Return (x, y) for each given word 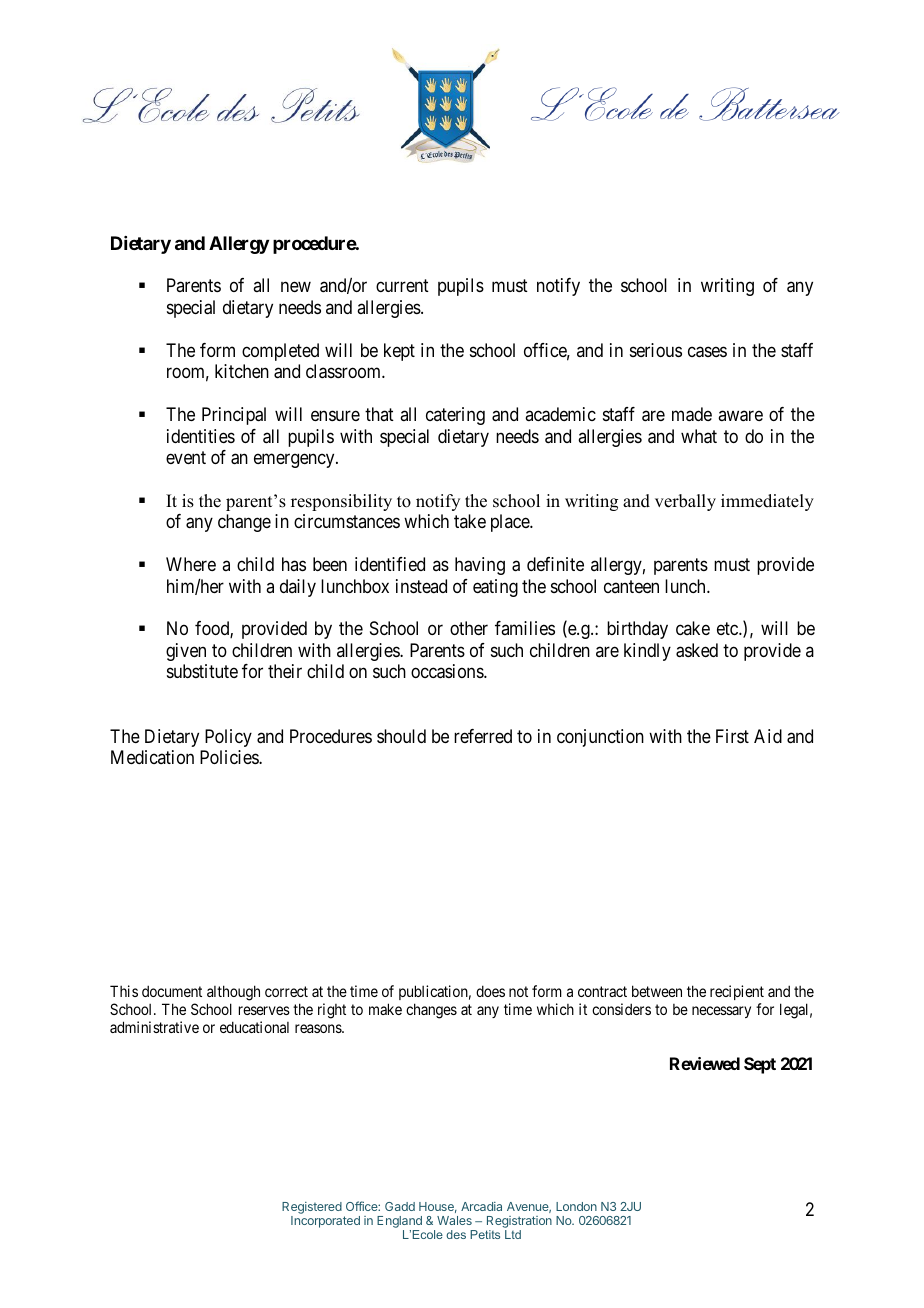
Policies (230, 757)
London (576, 1206)
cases (707, 352)
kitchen (242, 371)
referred (483, 736)
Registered (312, 1208)
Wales (454, 1220)
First (732, 736)
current (402, 286)
